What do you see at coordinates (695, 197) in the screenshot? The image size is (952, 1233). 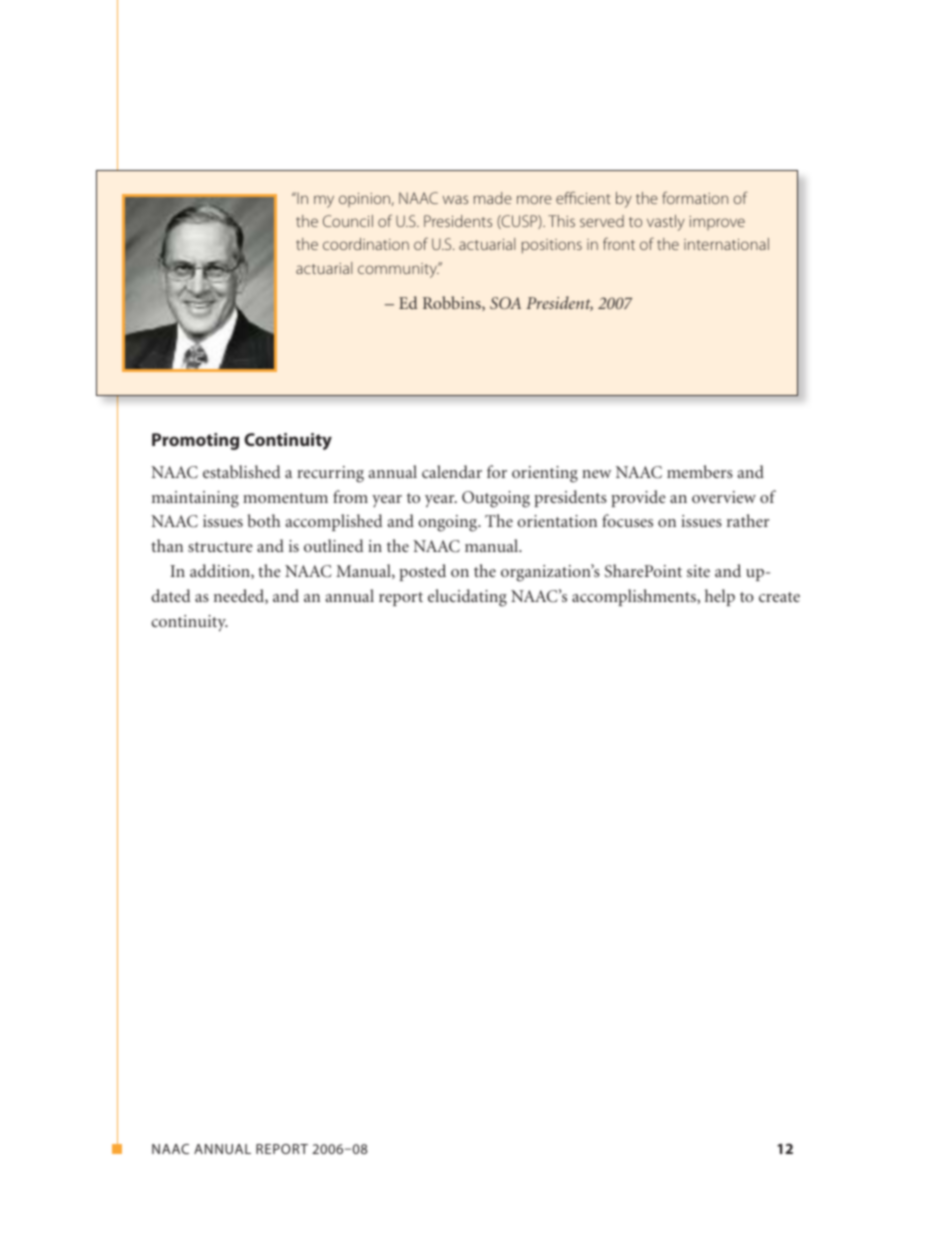 I see `formation` at bounding box center [695, 197].
